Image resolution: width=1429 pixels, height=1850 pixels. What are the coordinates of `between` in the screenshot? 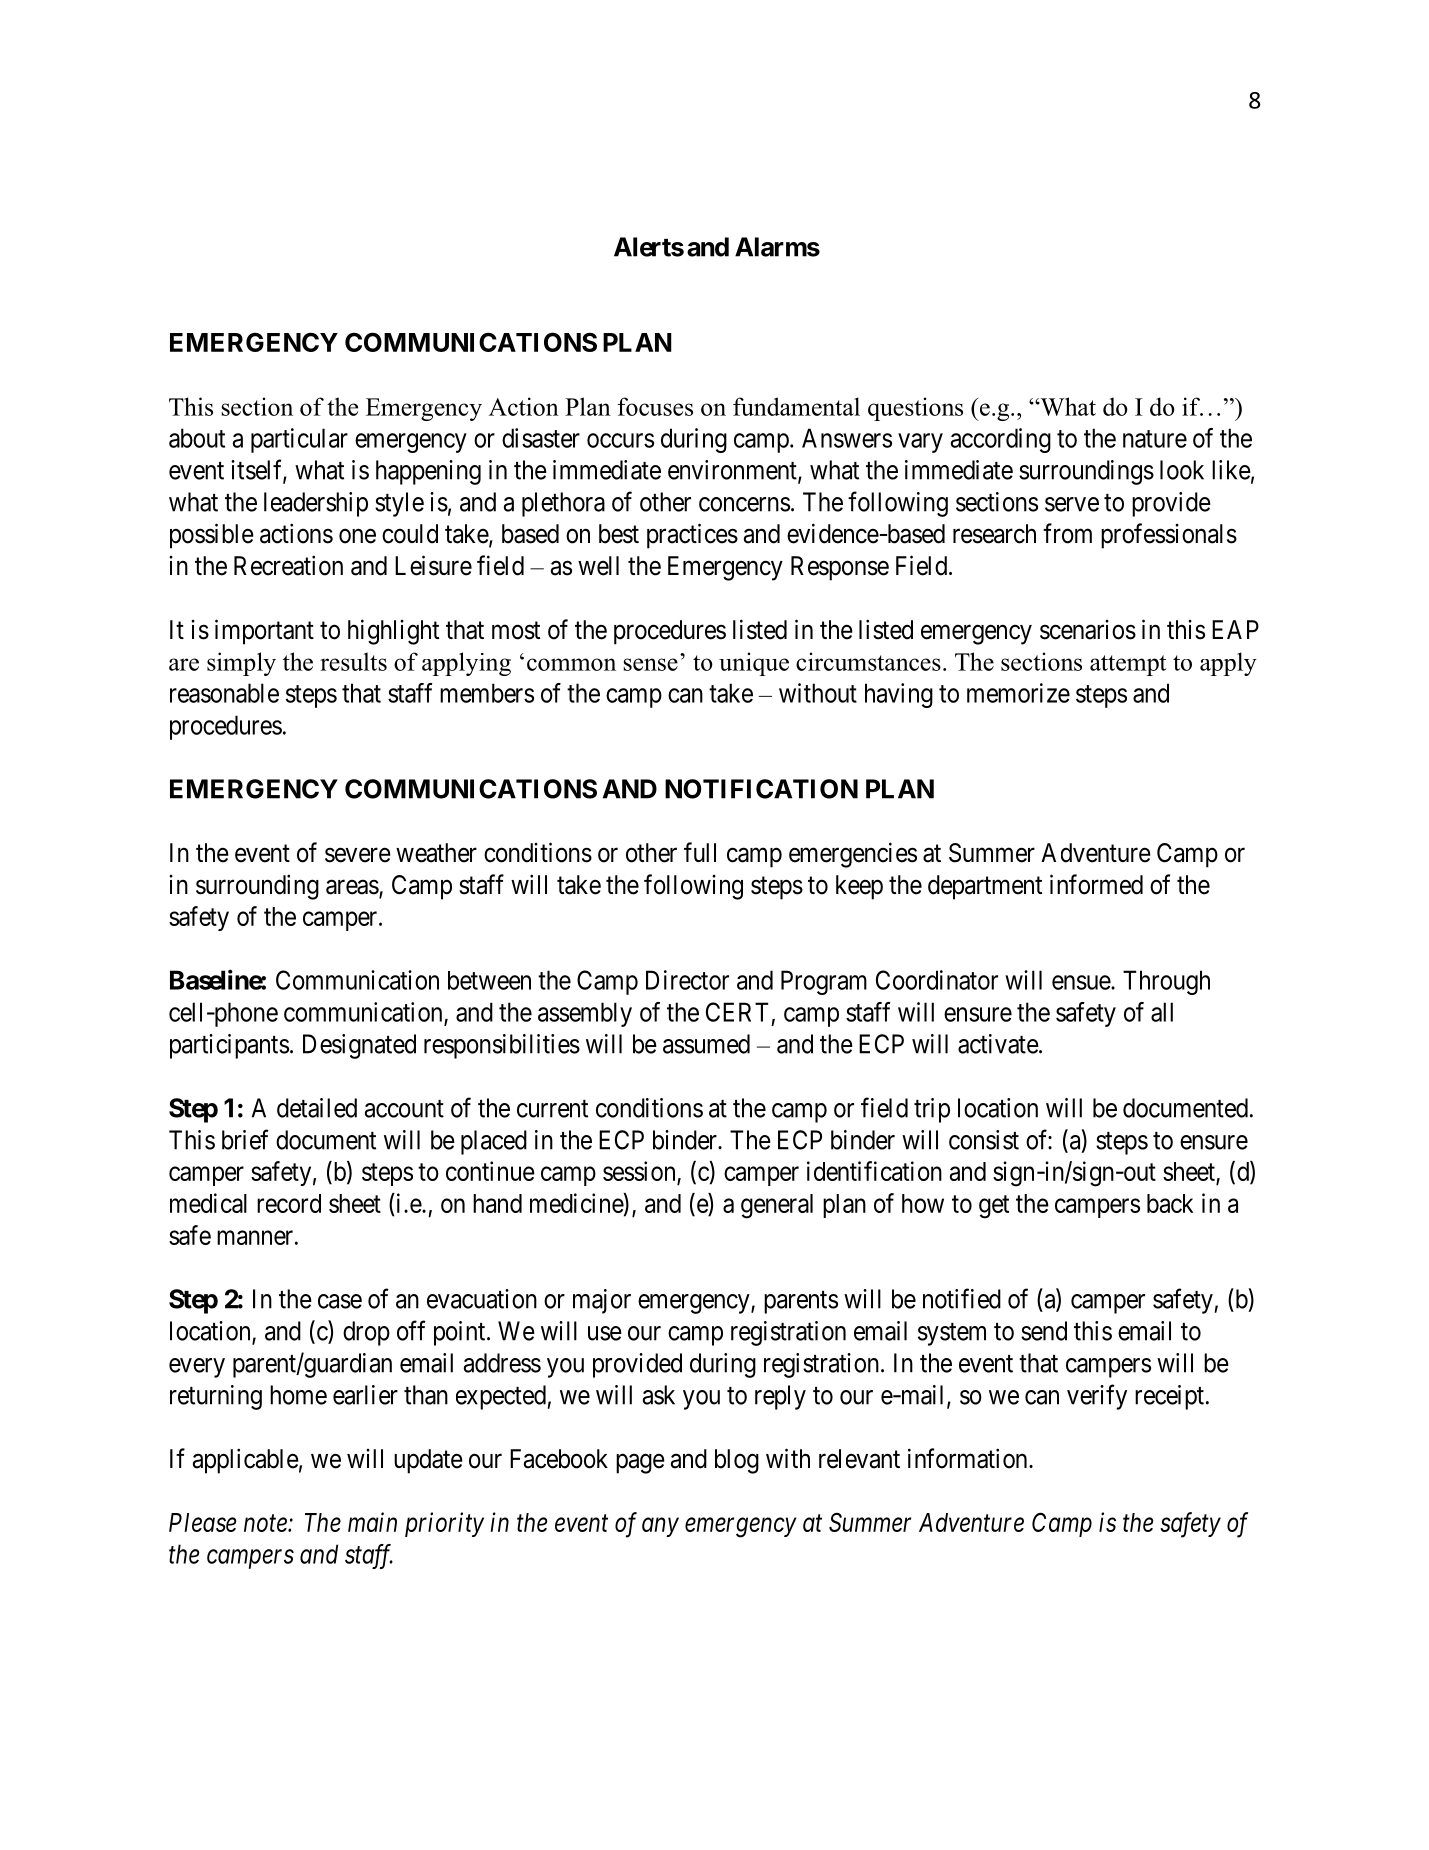 It's located at (489, 980).
